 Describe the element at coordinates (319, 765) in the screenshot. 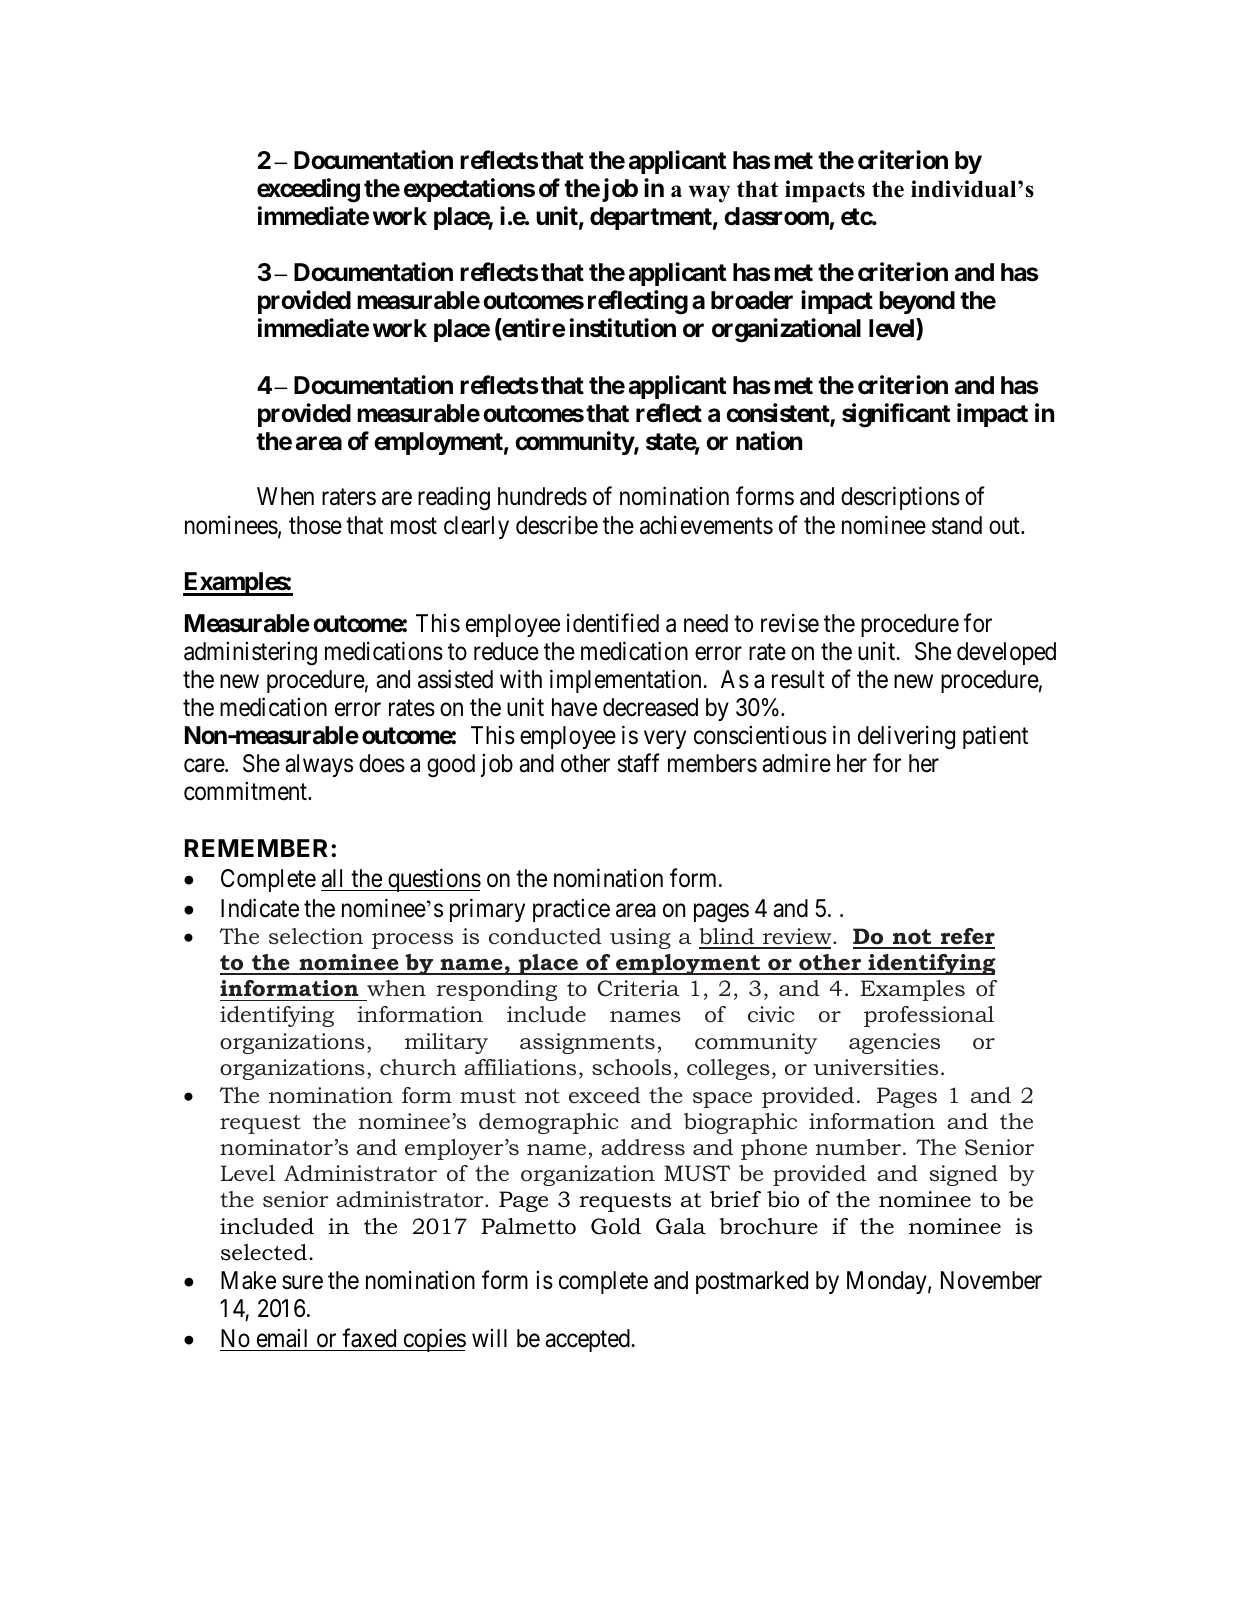

I see `always` at that location.
